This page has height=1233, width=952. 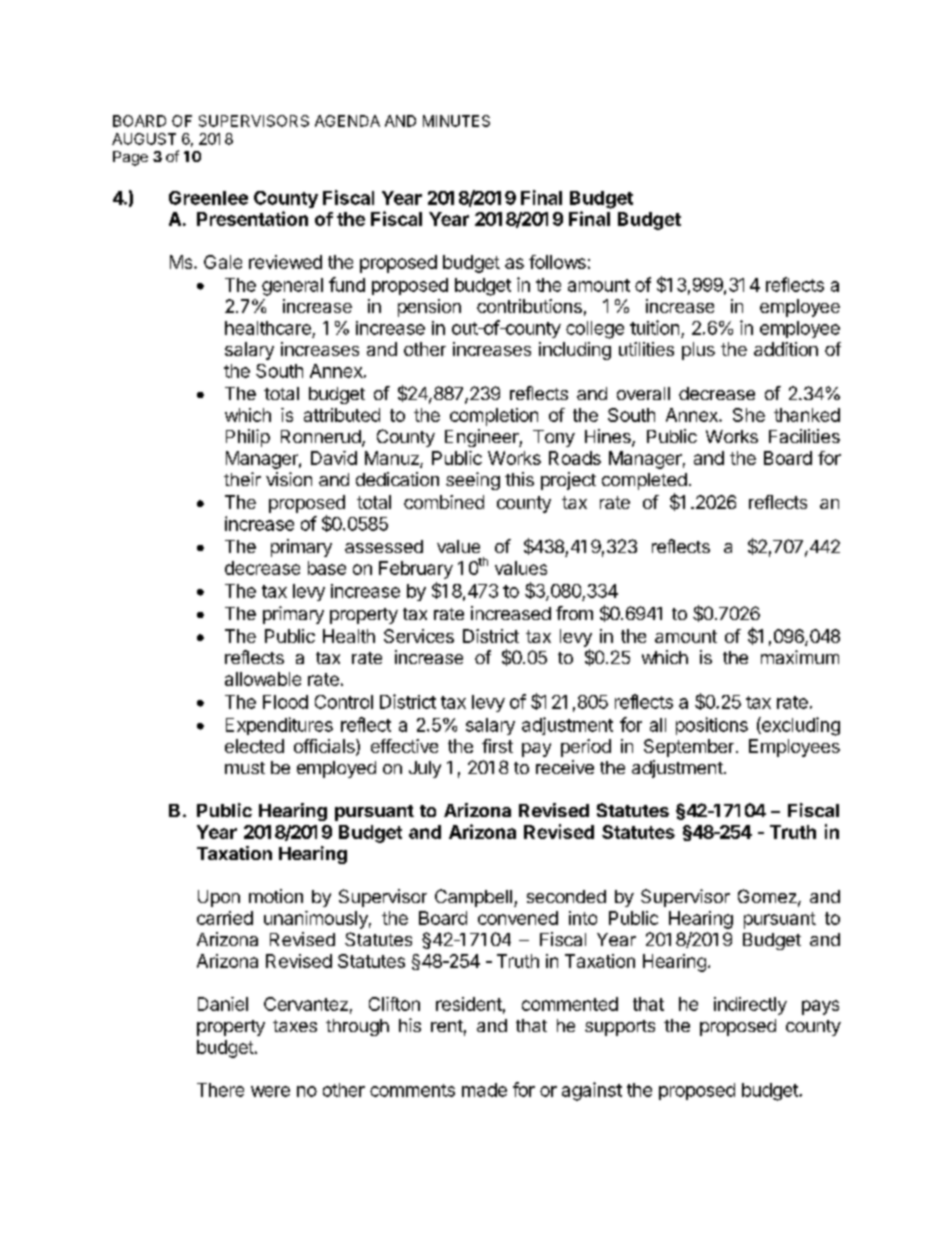 What do you see at coordinates (248, 438) in the page?
I see `Philip` at bounding box center [248, 438].
